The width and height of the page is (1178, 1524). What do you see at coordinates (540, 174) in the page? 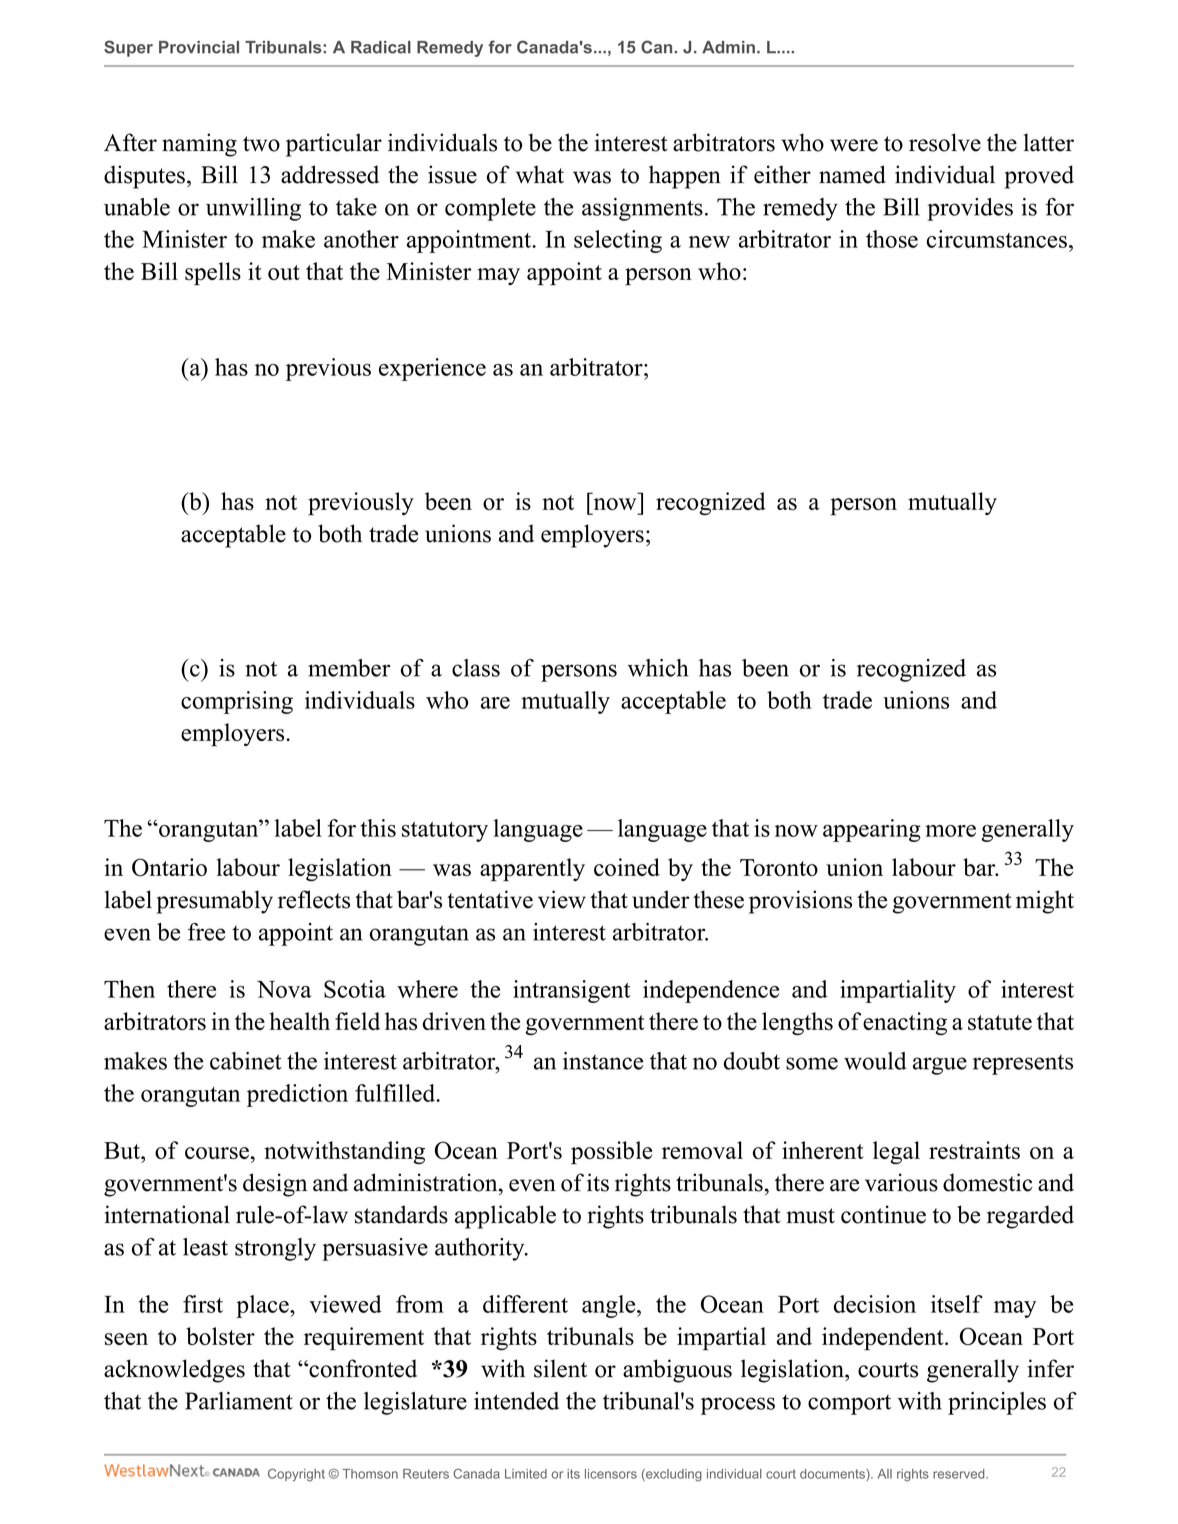
I see `what` at bounding box center [540, 174].
